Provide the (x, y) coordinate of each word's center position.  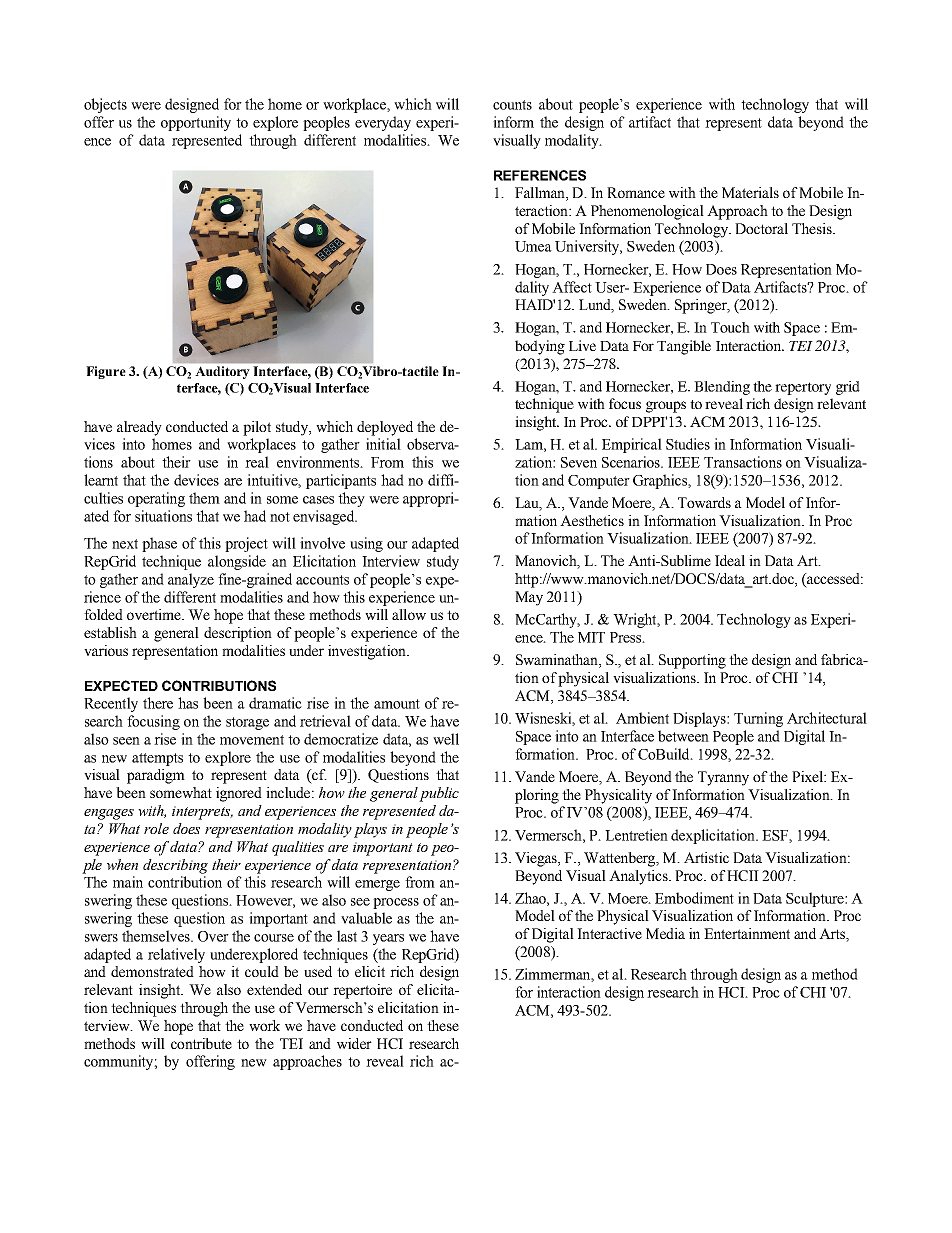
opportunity (196, 123)
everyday (383, 123)
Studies (688, 444)
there (158, 703)
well (446, 739)
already (139, 428)
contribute (201, 1043)
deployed (385, 428)
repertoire (362, 991)
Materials (750, 192)
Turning (758, 719)
